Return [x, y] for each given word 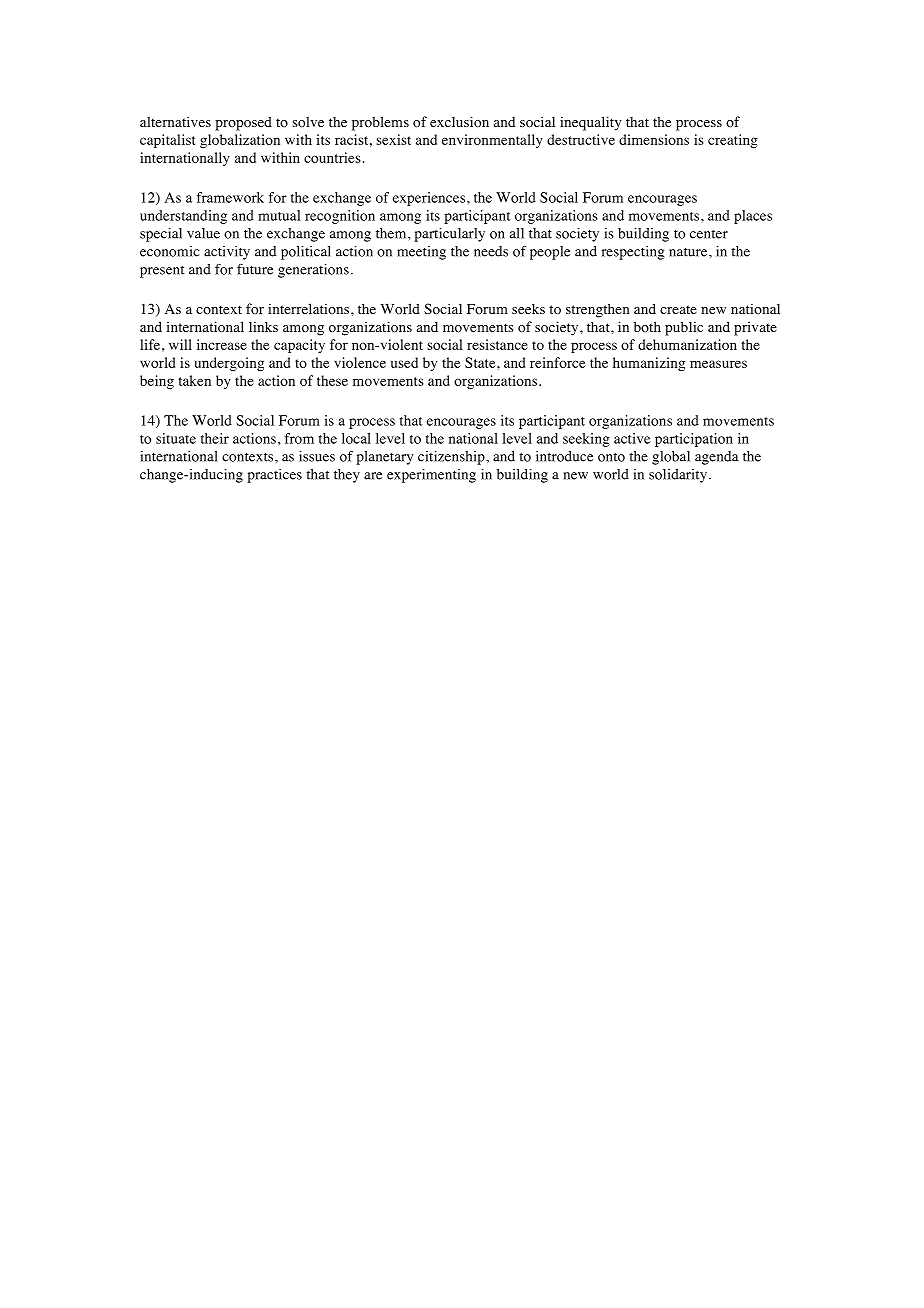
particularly [449, 235]
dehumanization [687, 344]
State [481, 362]
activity [227, 253]
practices [274, 476]
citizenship [452, 458]
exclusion [459, 122]
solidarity [678, 476]
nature [689, 252]
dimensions [654, 139]
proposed [243, 123]
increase [222, 344]
